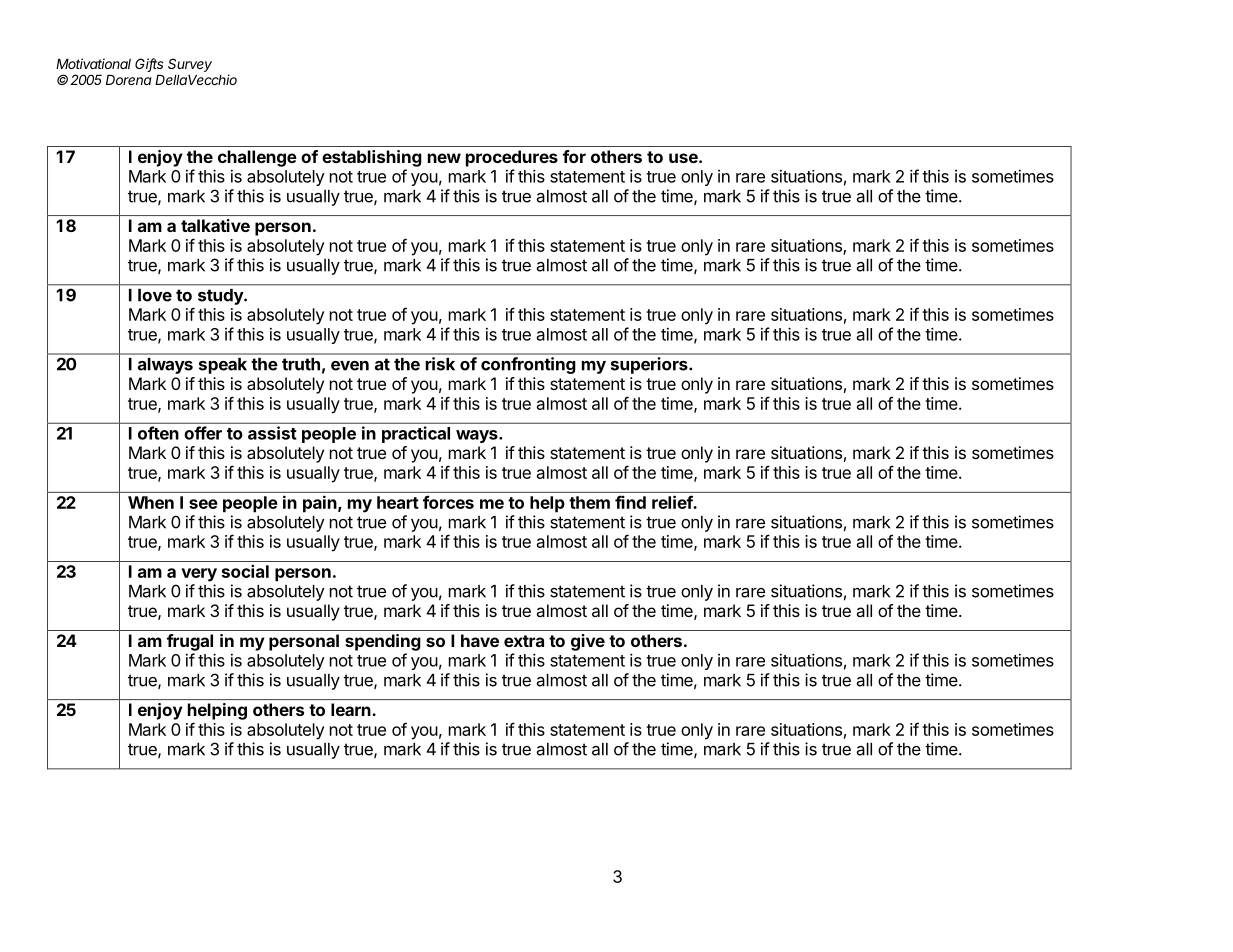 Image resolution: width=1233 pixels, height=952 pixels. I want to click on new, so click(444, 158).
